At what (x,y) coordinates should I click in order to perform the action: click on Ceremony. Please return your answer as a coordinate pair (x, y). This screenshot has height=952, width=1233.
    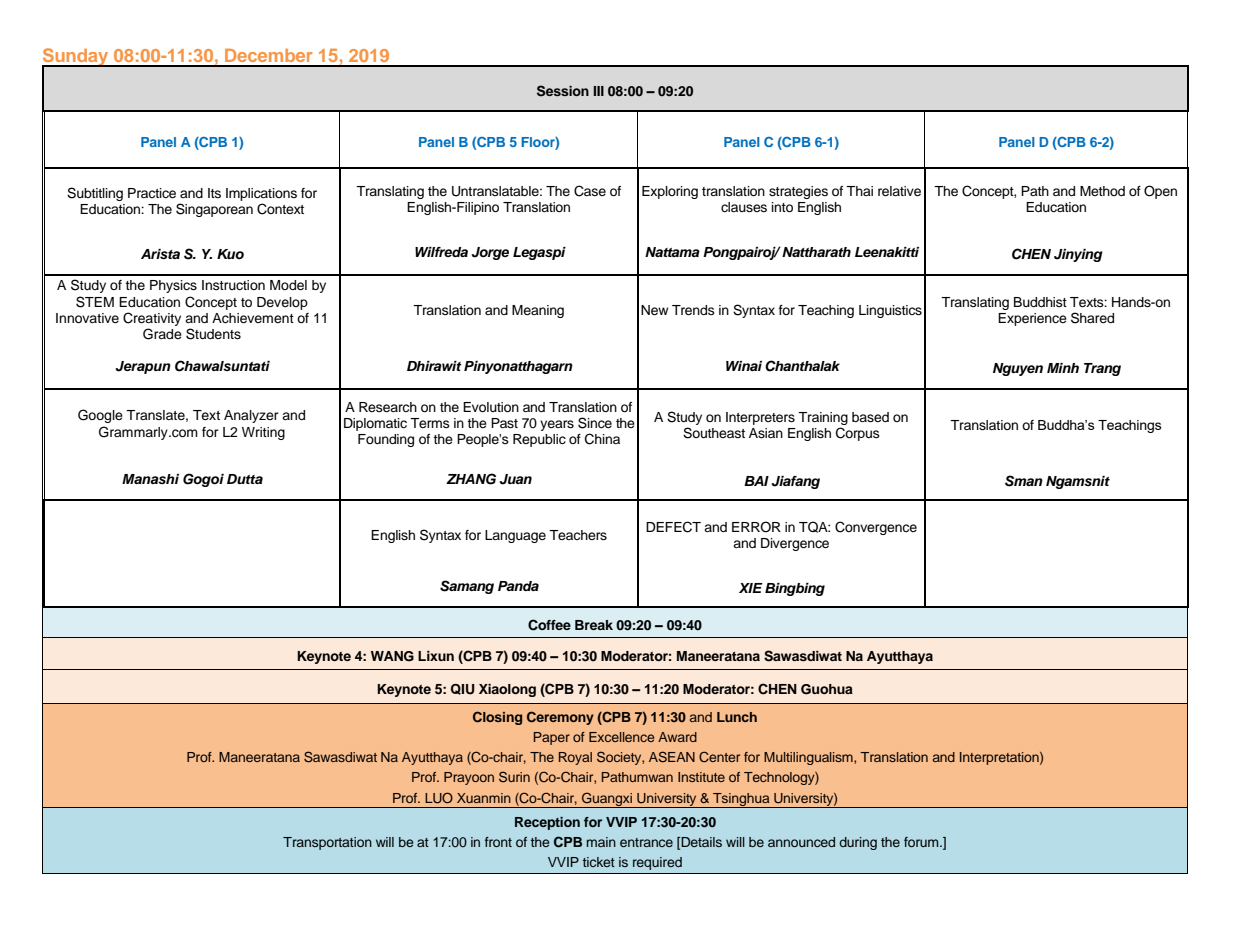
    Looking at the image, I should click on (560, 718).
